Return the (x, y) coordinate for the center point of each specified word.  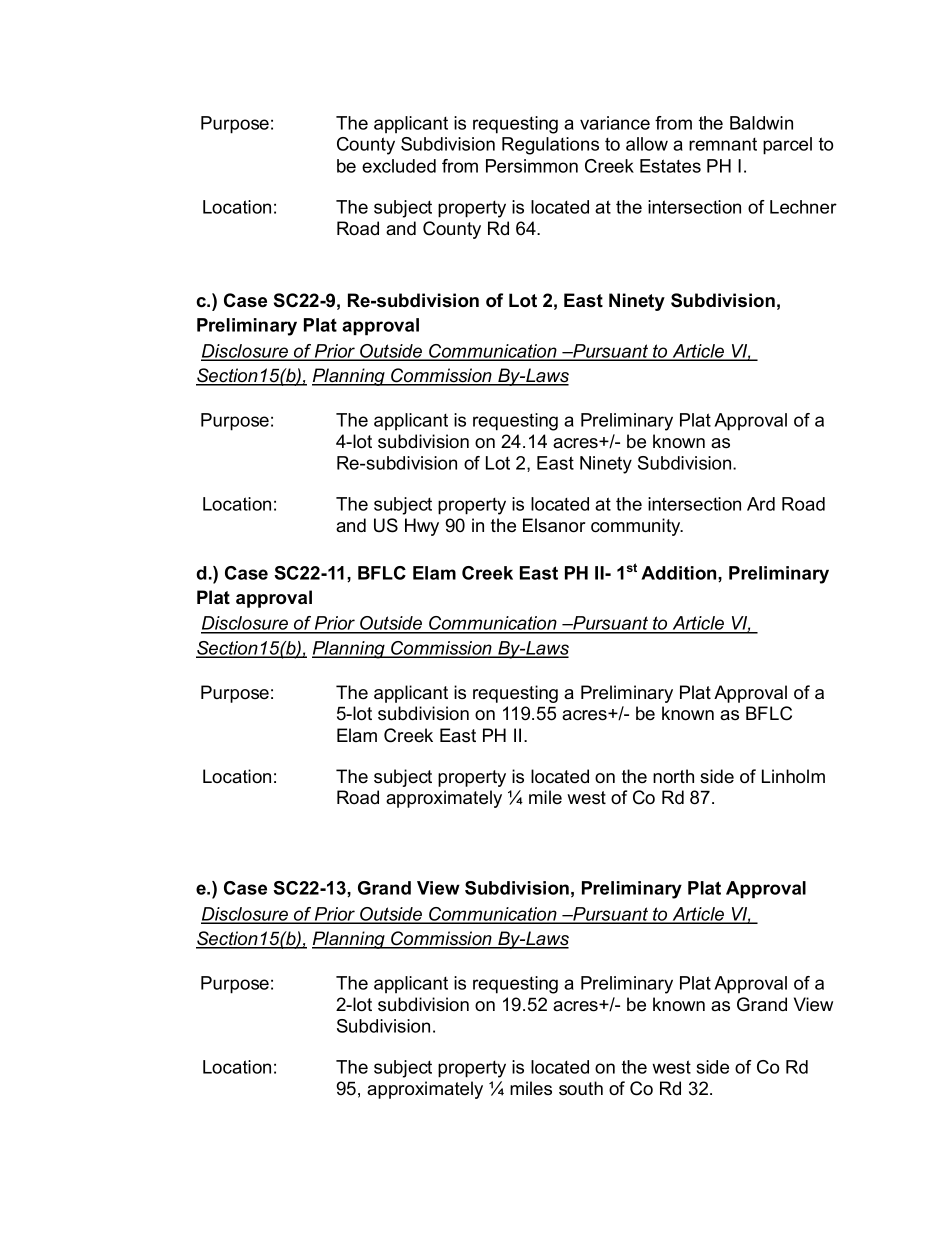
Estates (670, 166)
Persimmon (532, 166)
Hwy (422, 527)
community (637, 527)
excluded (399, 166)
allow (647, 144)
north (673, 776)
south (581, 1088)
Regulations (550, 146)
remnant (723, 144)
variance (615, 123)
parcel (787, 146)
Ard (761, 504)
